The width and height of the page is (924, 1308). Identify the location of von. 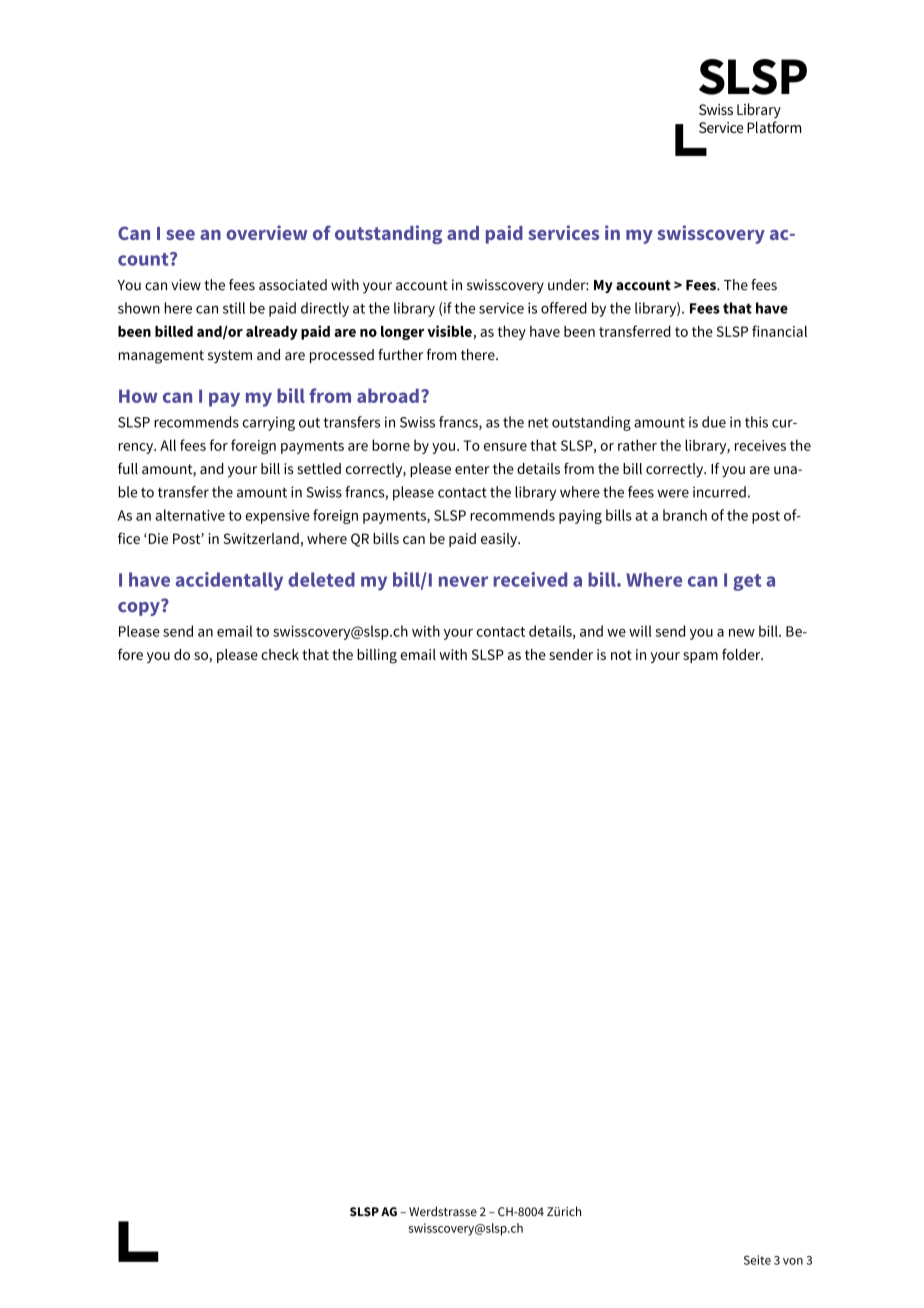
(793, 1261).
